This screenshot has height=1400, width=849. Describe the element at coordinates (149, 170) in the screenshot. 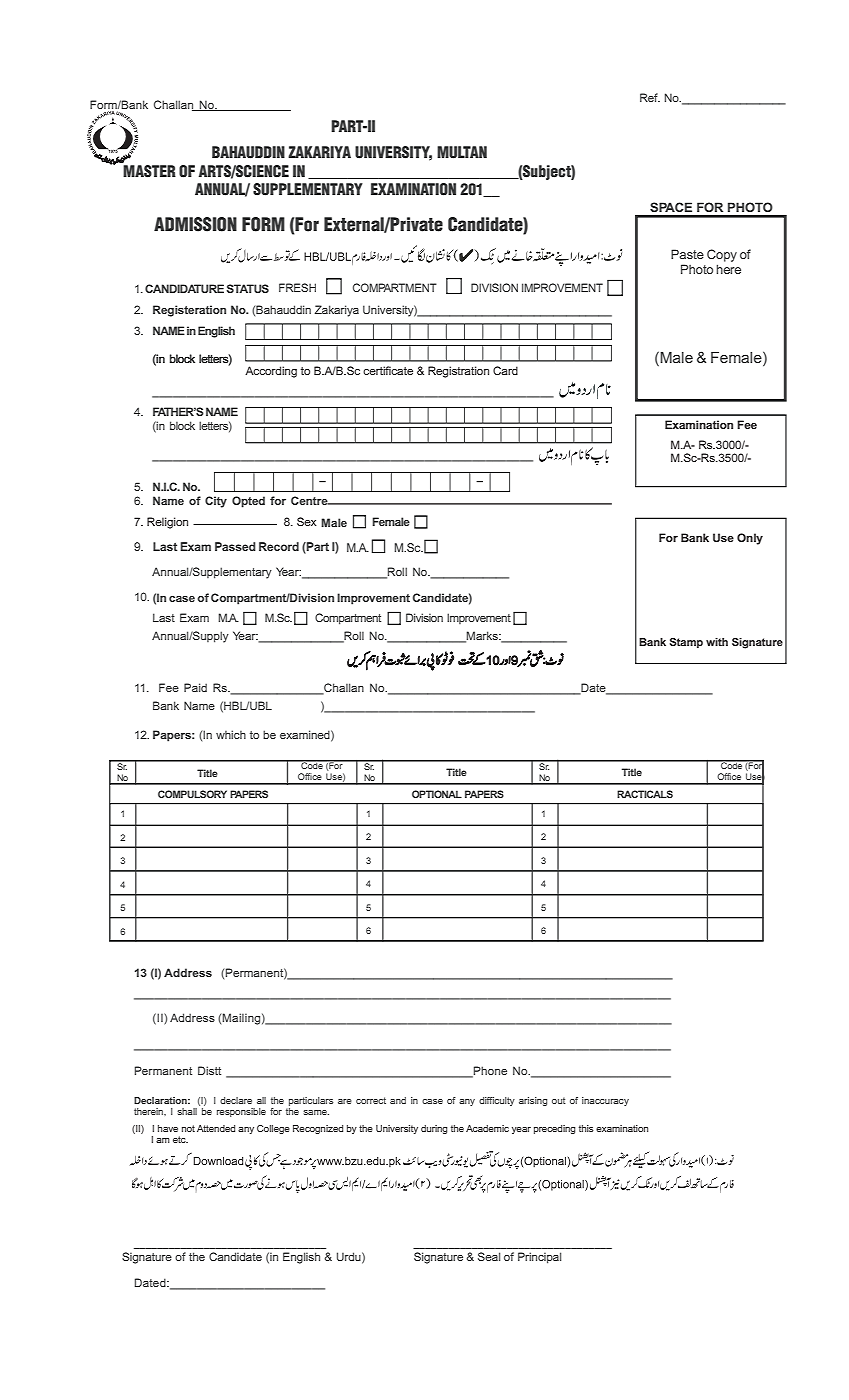

I see `MASTER` at that location.
